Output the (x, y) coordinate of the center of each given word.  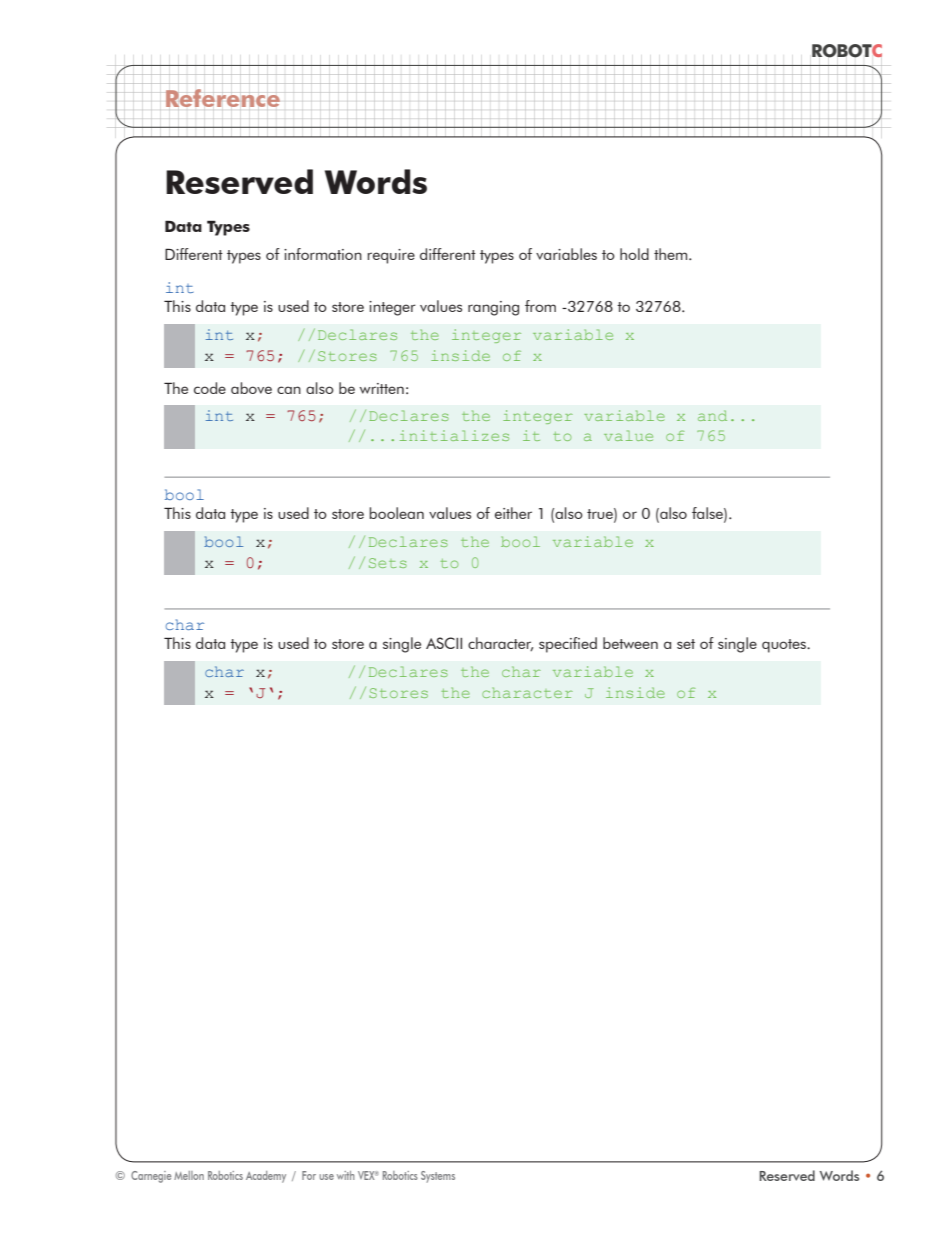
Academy (266, 1177)
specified (568, 645)
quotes (785, 646)
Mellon (189, 1175)
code (210, 388)
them (672, 254)
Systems (438, 1177)
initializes (454, 435)
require (391, 256)
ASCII (444, 643)
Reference (223, 99)
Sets (388, 563)
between (630, 643)
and (712, 415)
